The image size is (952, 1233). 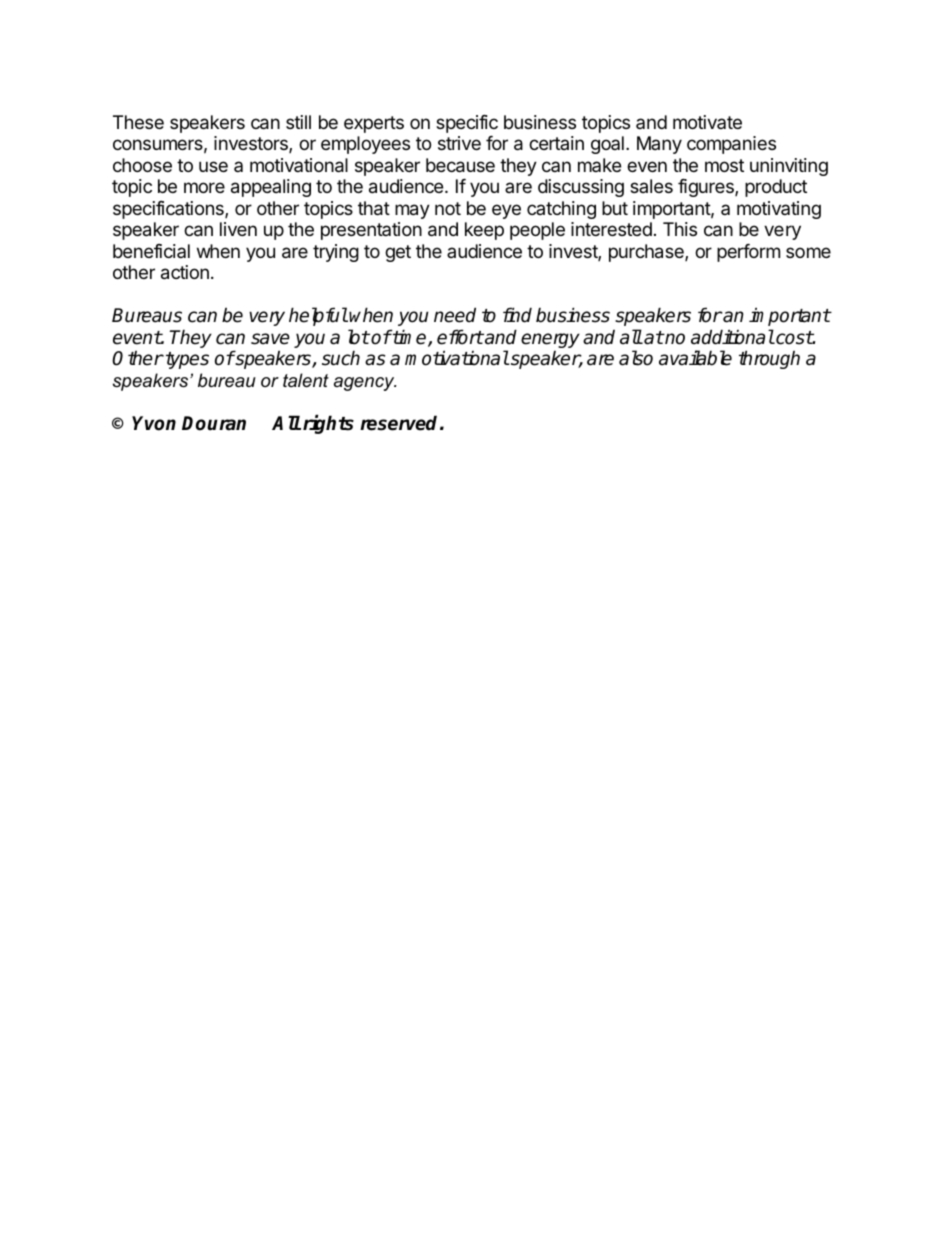 What do you see at coordinates (459, 143) in the screenshot?
I see `strive` at bounding box center [459, 143].
